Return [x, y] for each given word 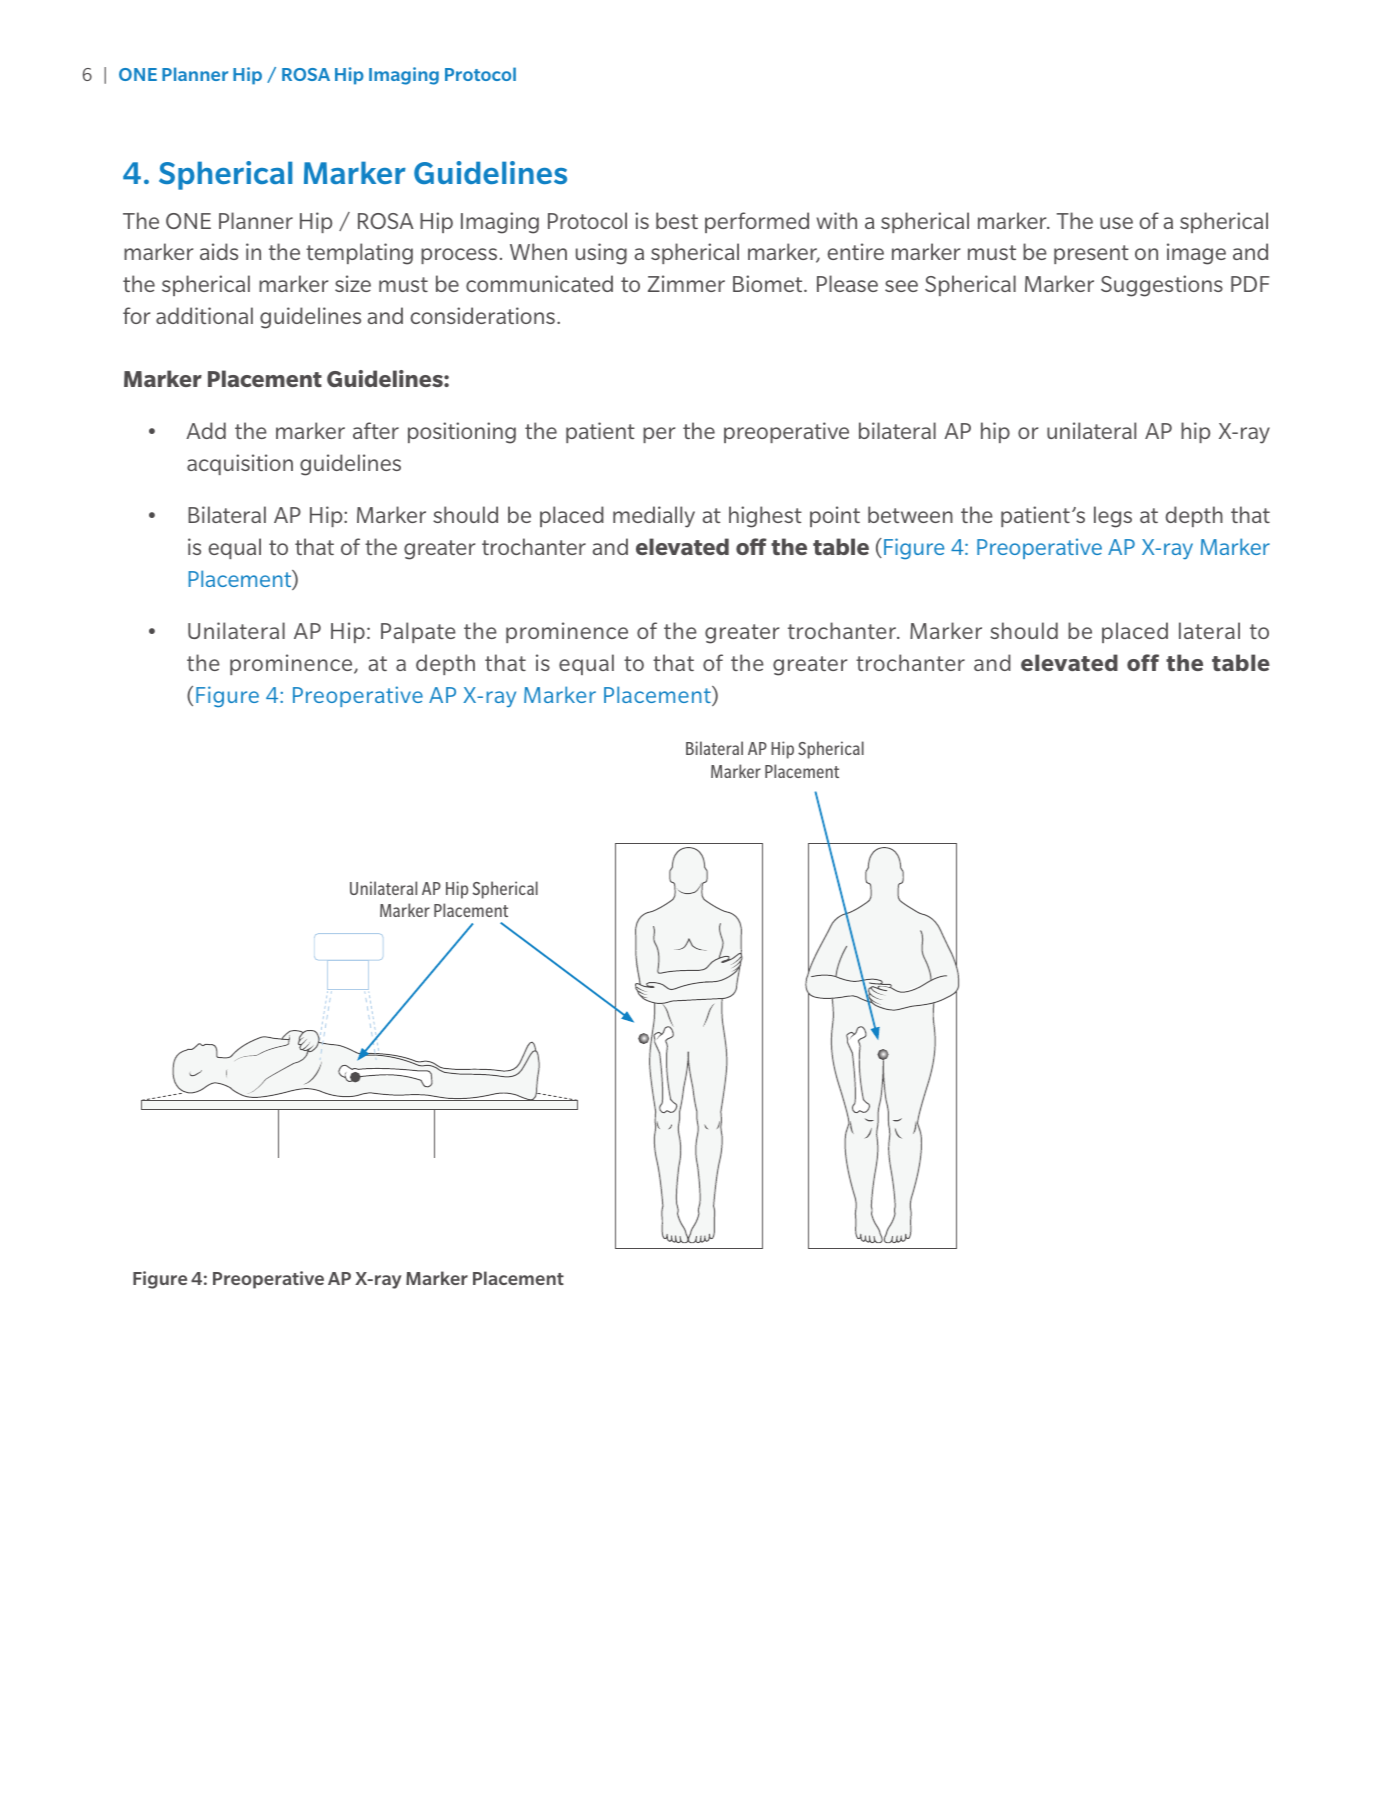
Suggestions [1162, 286]
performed [757, 222]
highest [765, 517]
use [1116, 223]
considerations [482, 315]
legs [1113, 517]
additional [204, 315]
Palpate [418, 632]
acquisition [240, 464]
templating [359, 254]
